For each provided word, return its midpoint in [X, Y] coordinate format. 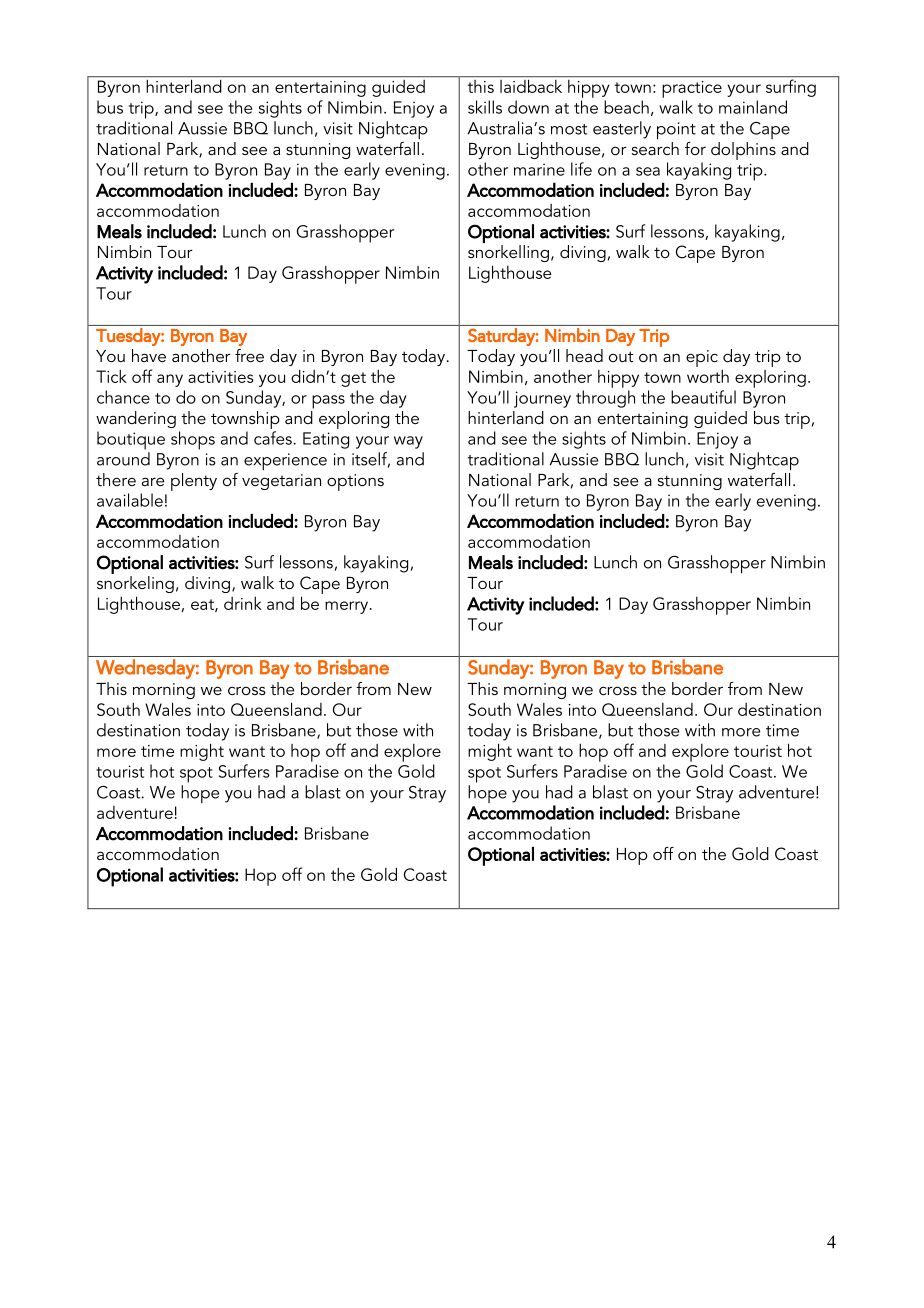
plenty [194, 482]
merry [348, 607]
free [249, 355]
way [408, 442]
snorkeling [135, 584]
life [581, 169]
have [149, 355]
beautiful [703, 397]
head [584, 355]
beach [626, 107]
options [355, 482]
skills [485, 107]
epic [702, 358]
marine [539, 169]
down [528, 107]
